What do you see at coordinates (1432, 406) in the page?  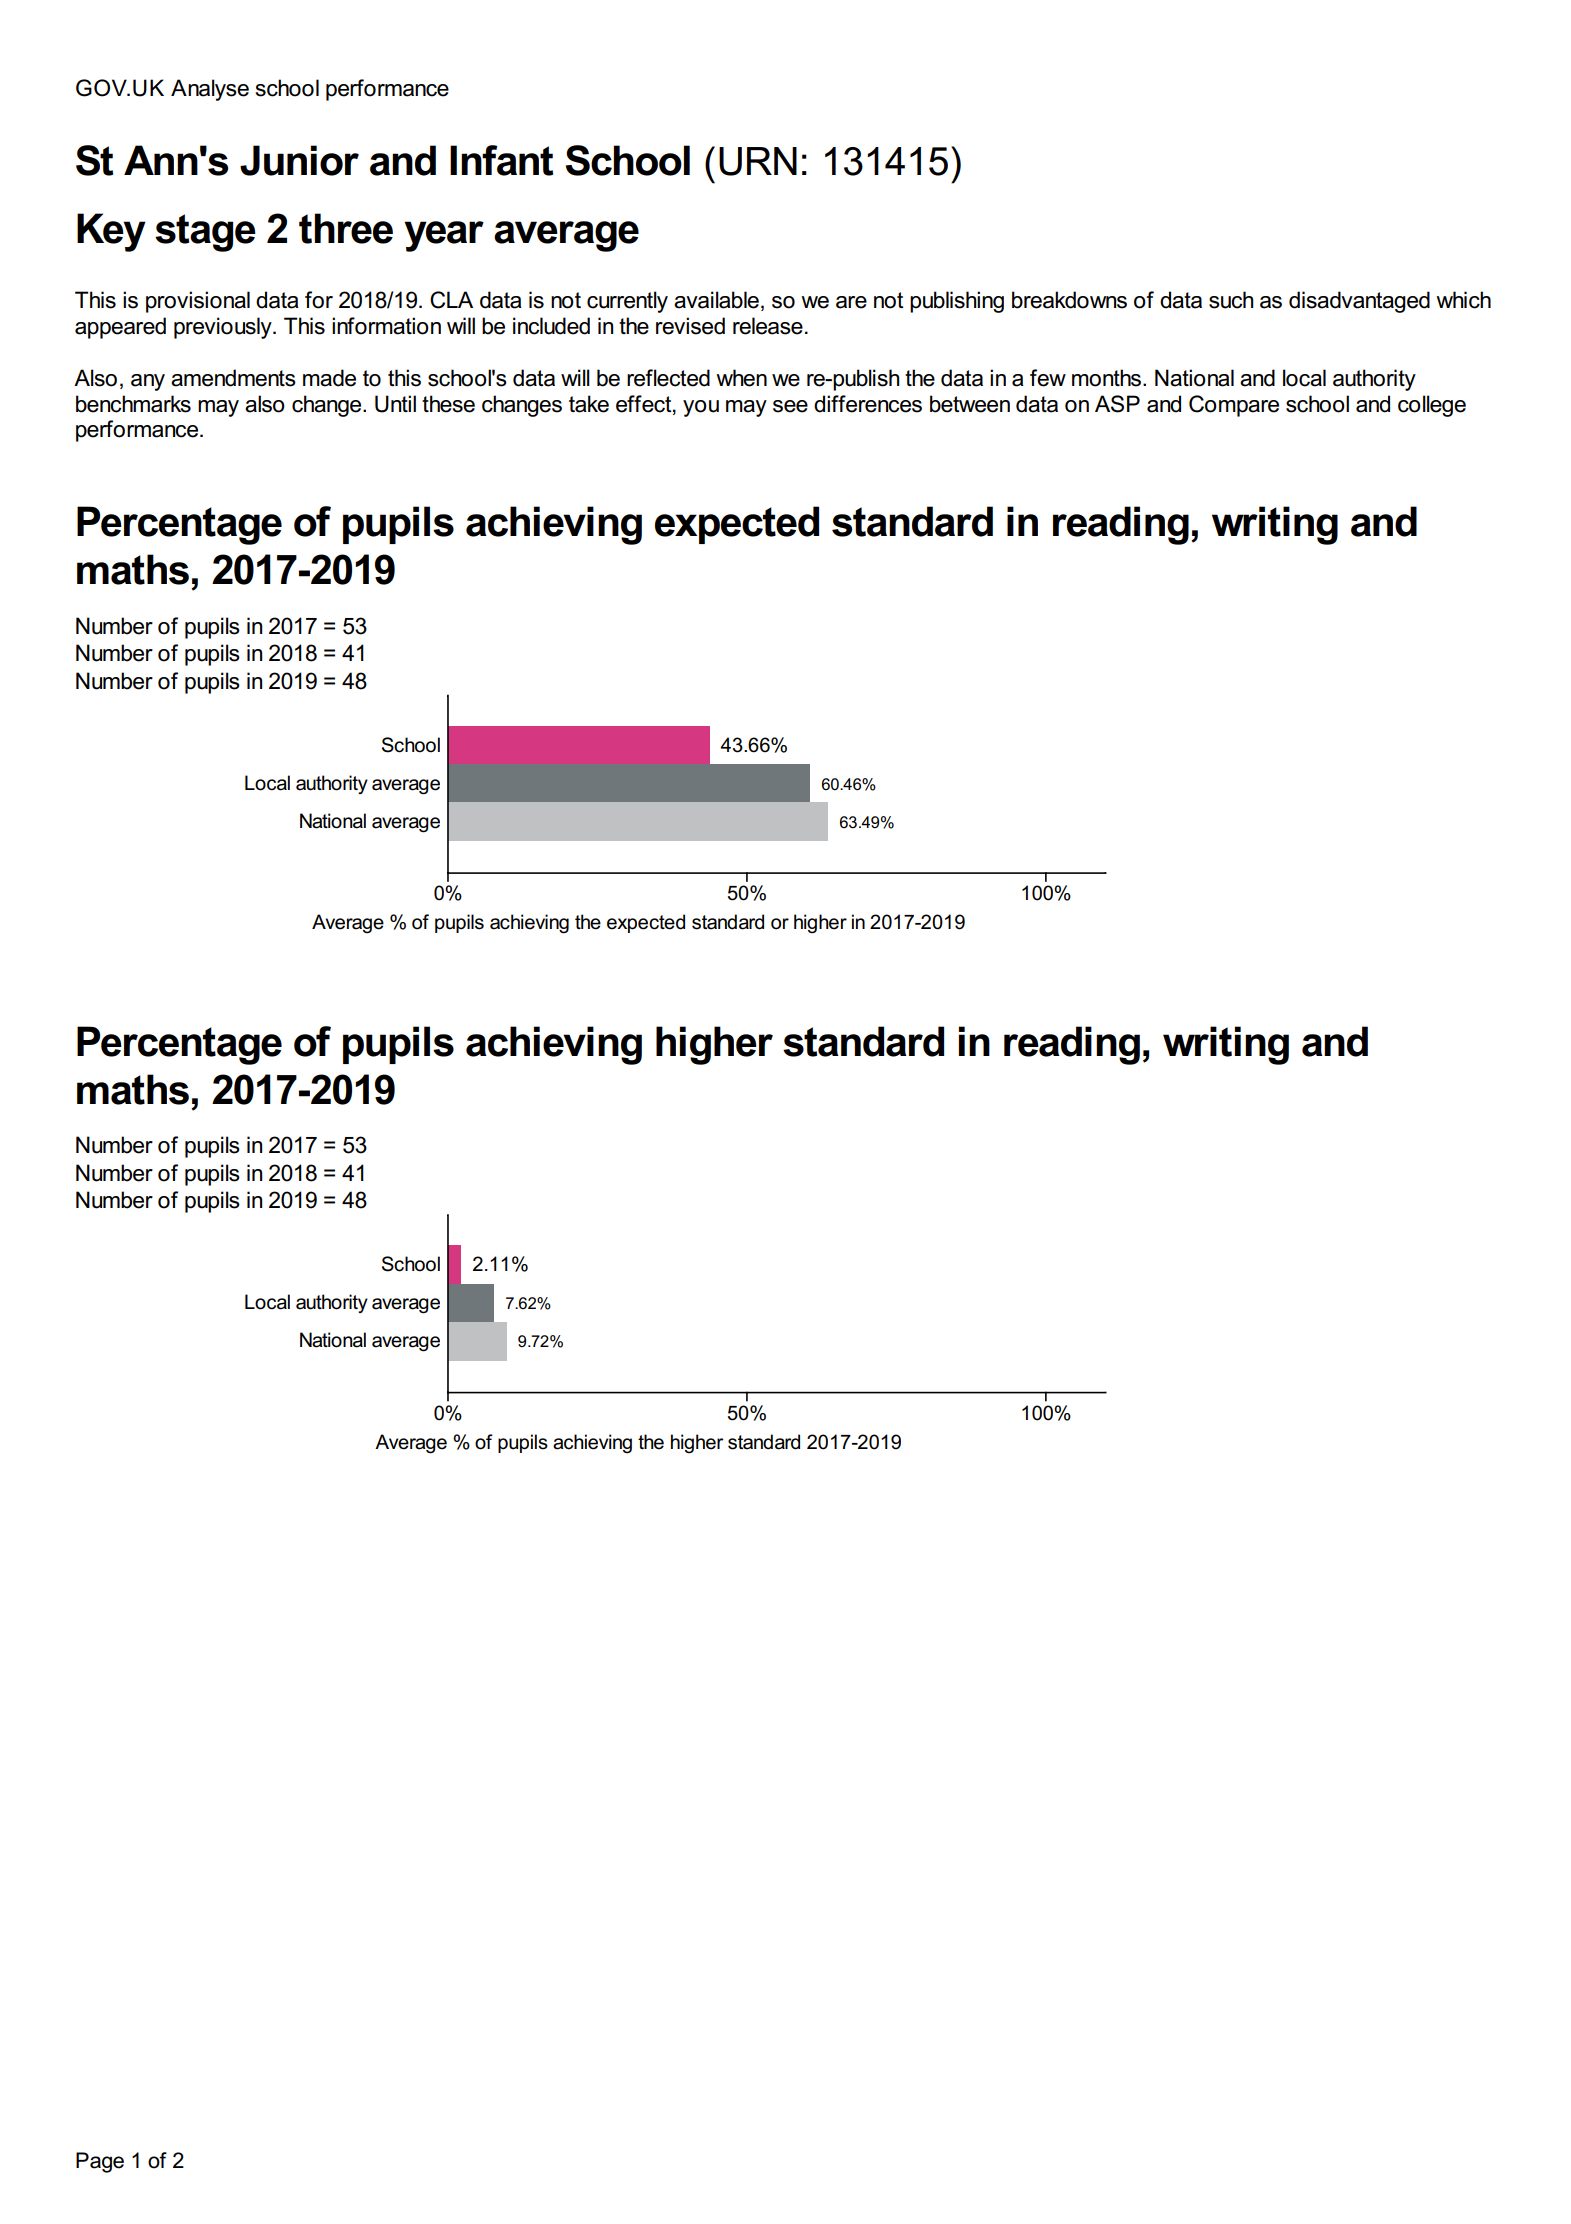 I see `college` at bounding box center [1432, 406].
